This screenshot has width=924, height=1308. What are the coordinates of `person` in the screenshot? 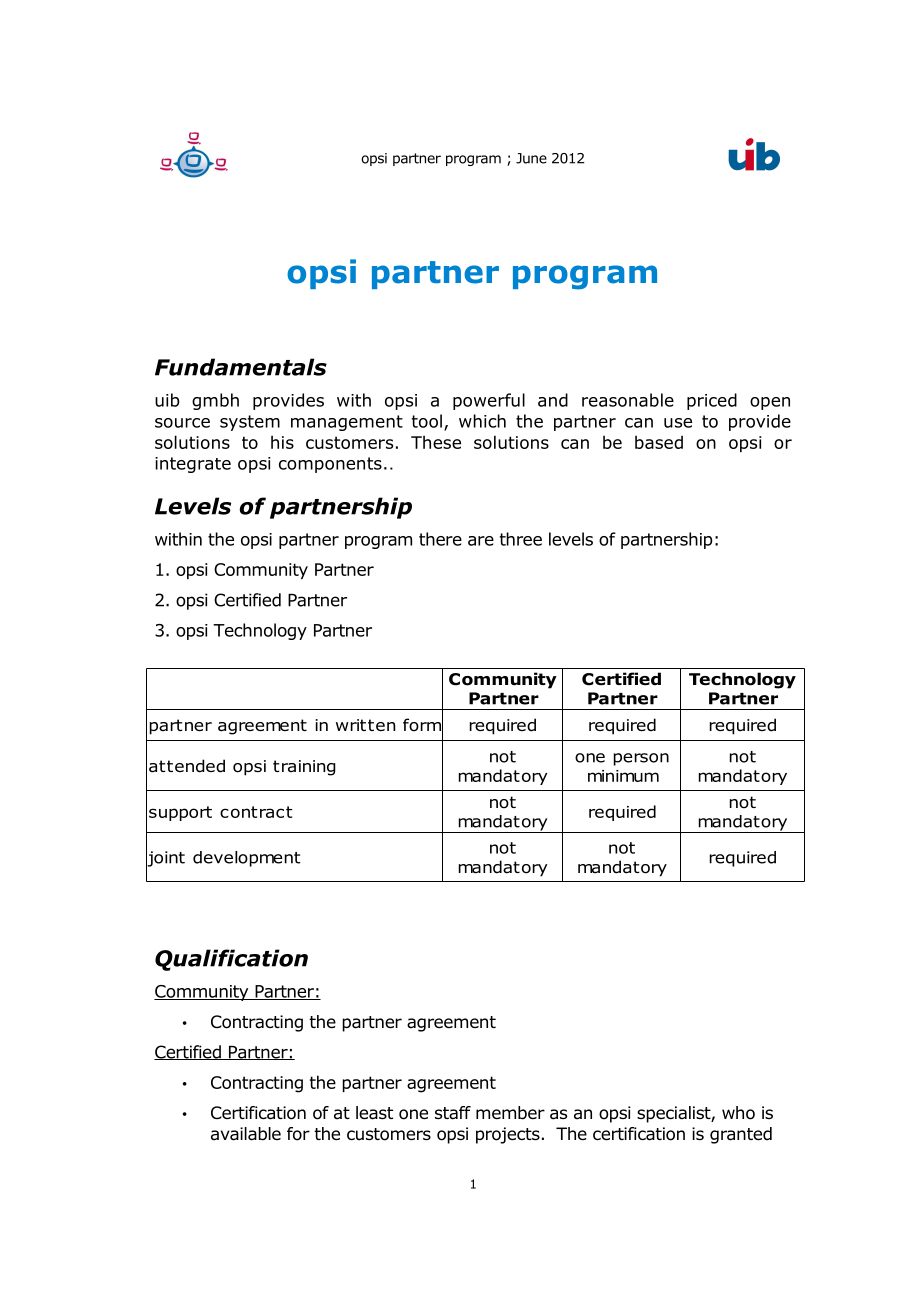 It's located at (641, 759).
